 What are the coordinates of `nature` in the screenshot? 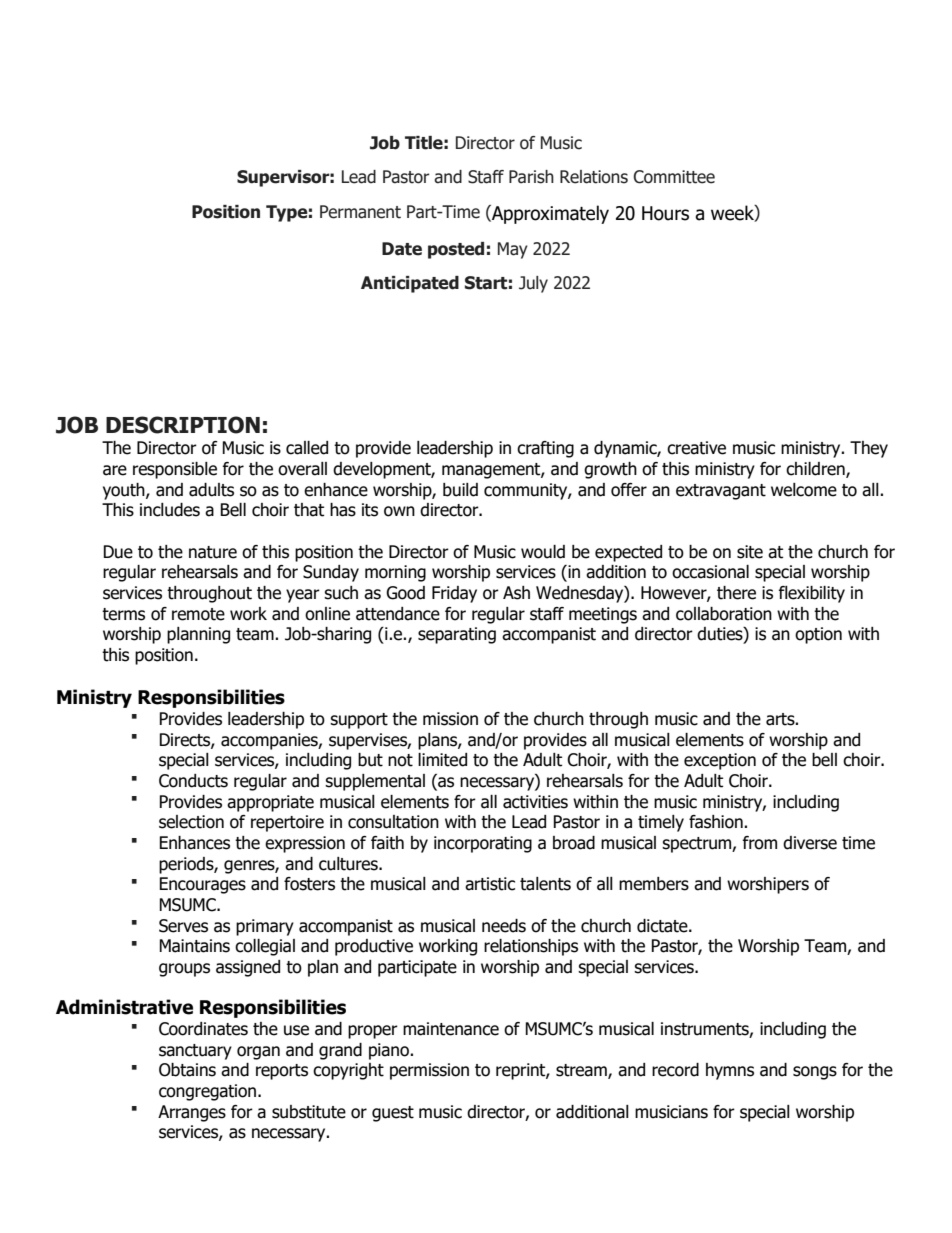 It's located at (213, 552).
